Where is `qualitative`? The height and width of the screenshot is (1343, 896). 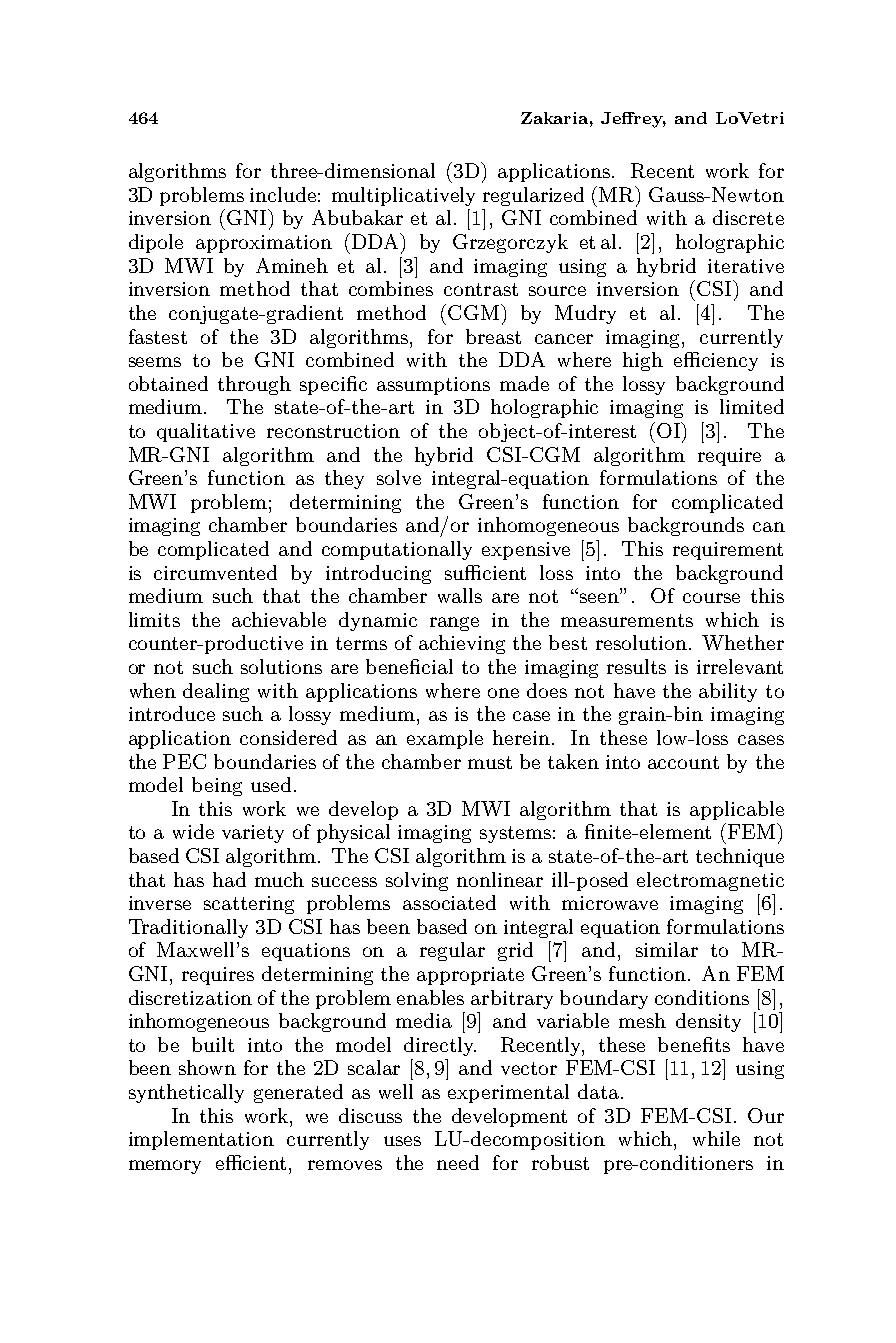 qualitative is located at coordinates (206, 432).
